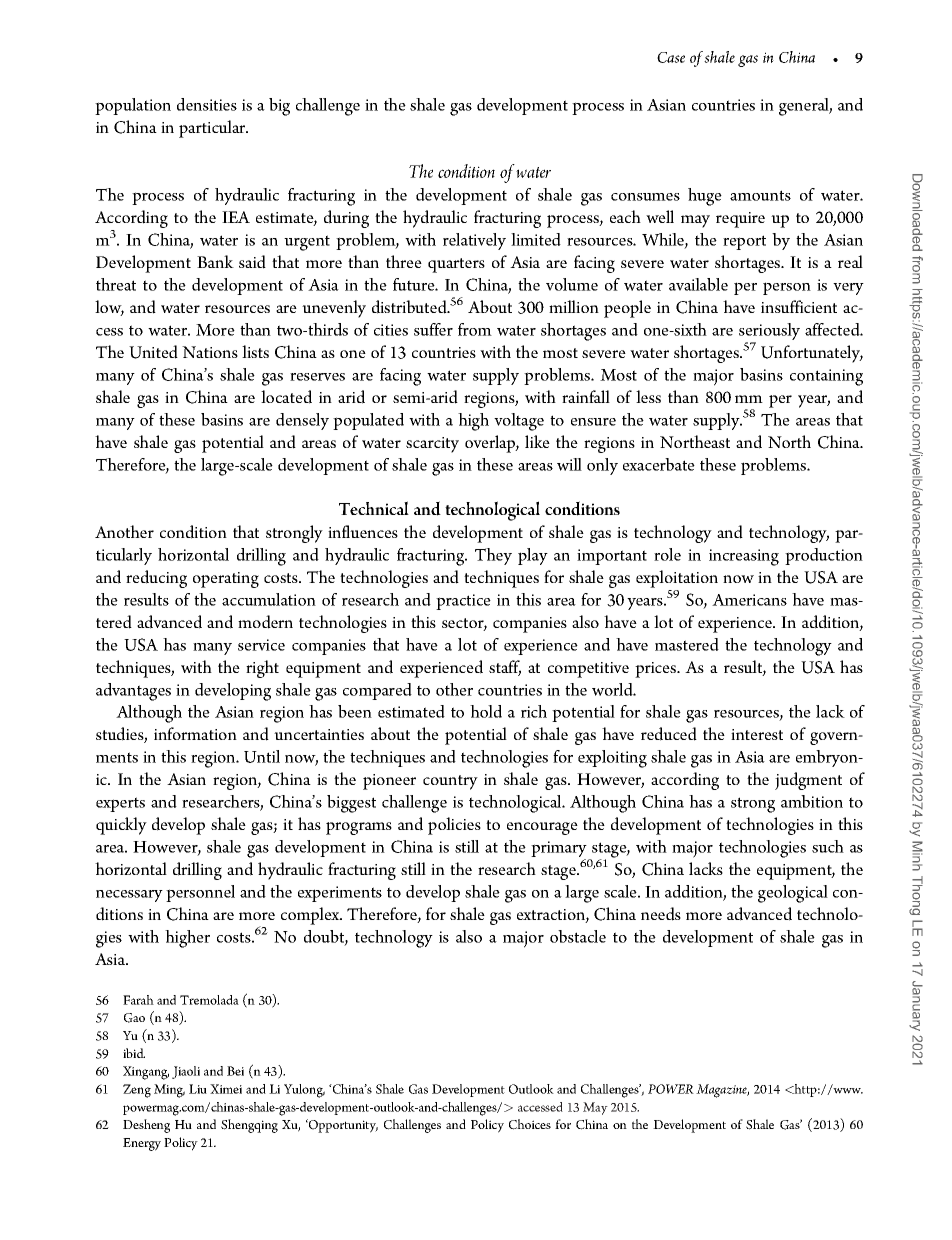  Describe the element at coordinates (207, 104) in the screenshot. I see `densities` at that location.
